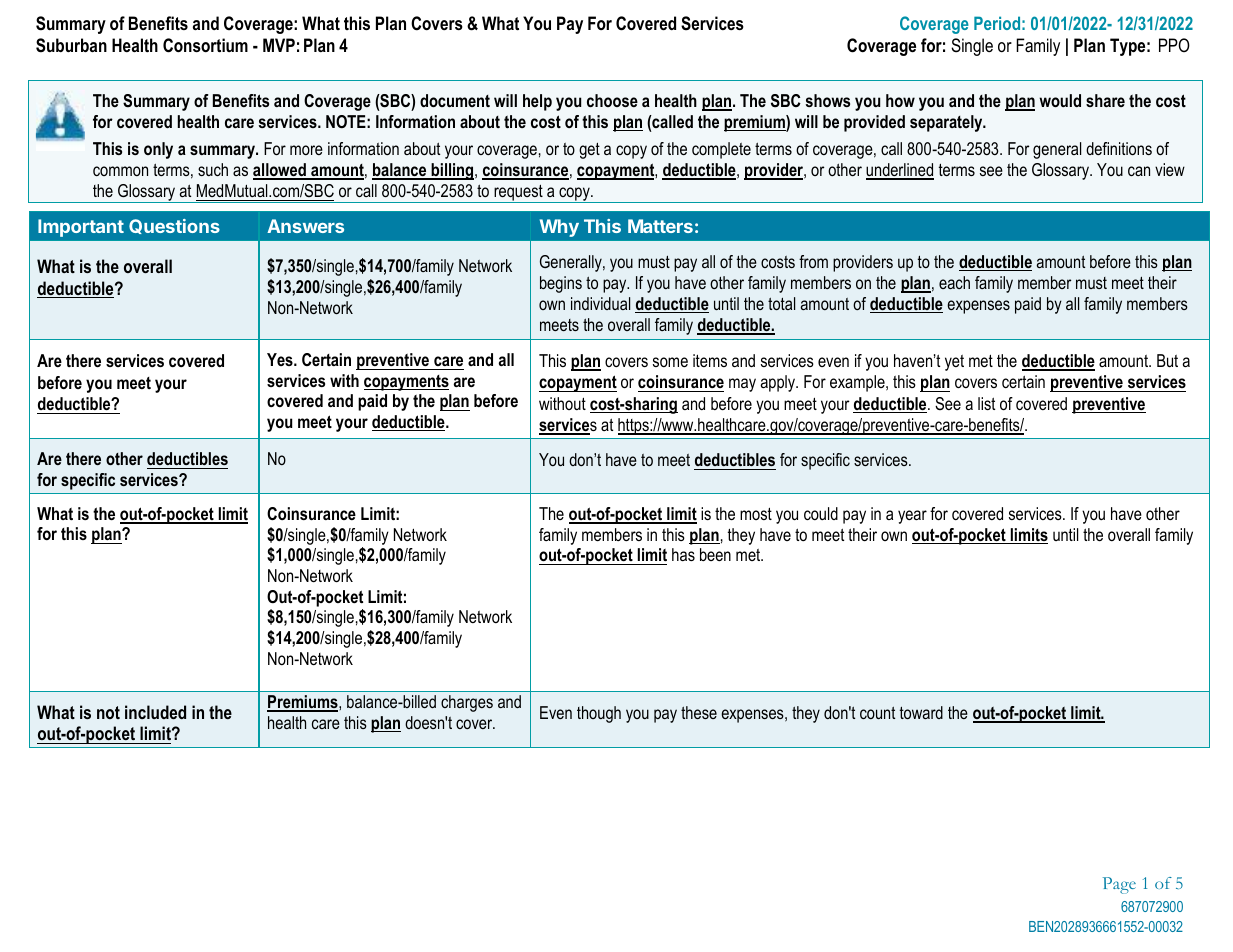 The height and width of the screenshot is (952, 1233). Describe the element at coordinates (1060, 100) in the screenshot. I see `would` at that location.
